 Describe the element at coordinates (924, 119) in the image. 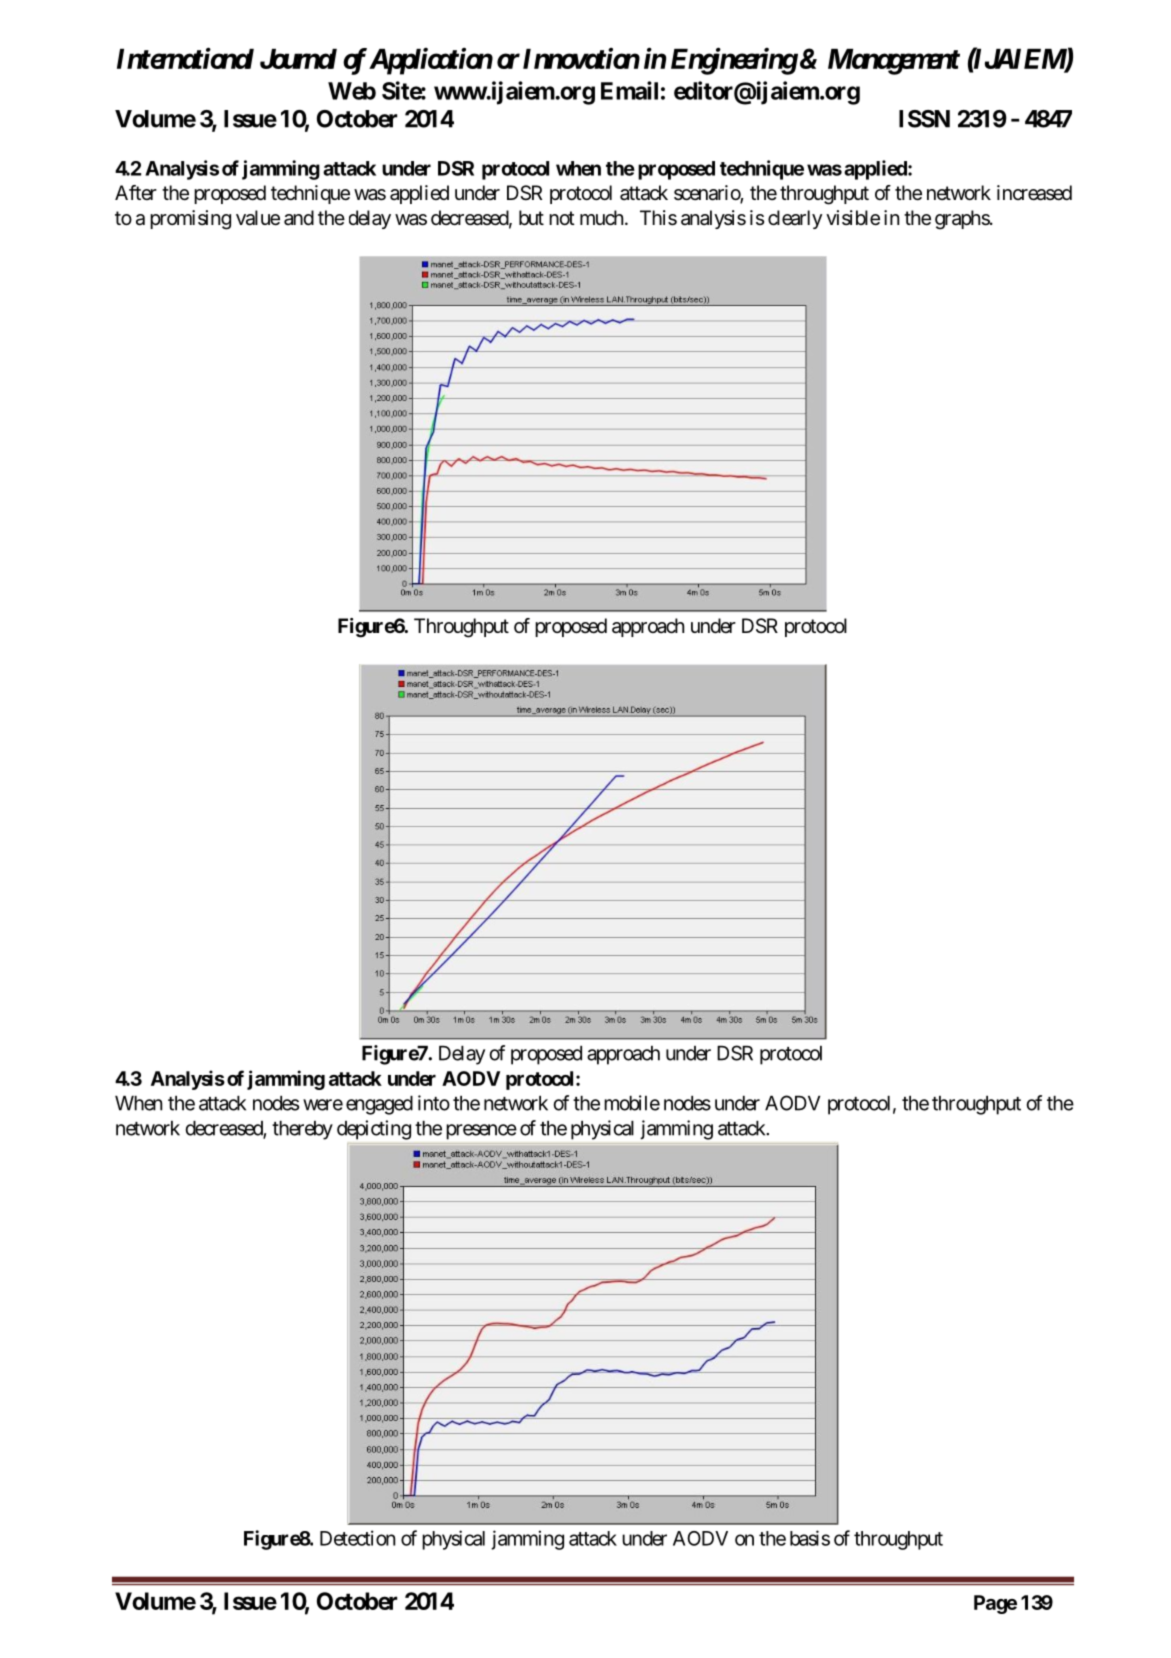

I see `ISSN` at that location.
